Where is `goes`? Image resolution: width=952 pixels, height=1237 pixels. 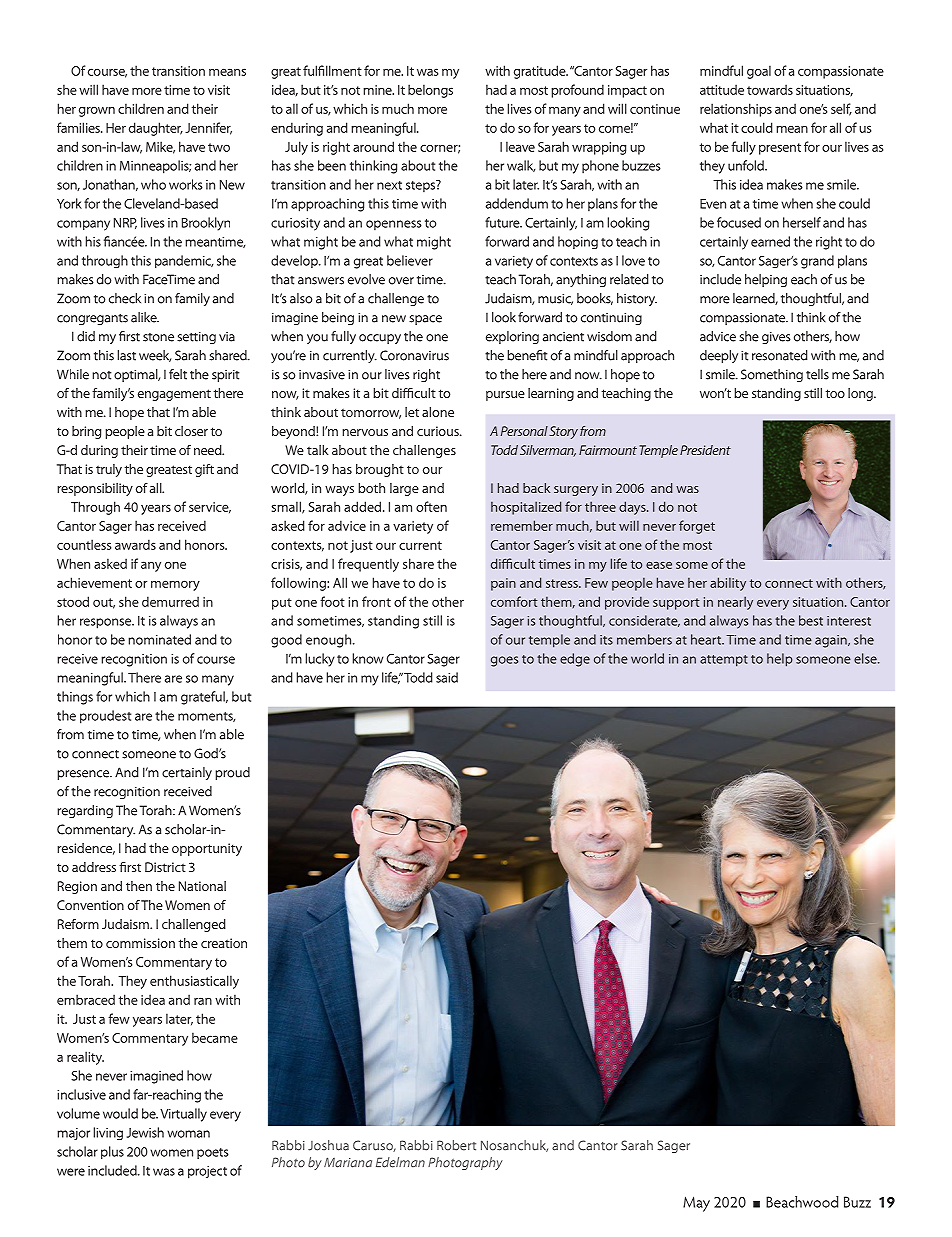
goes is located at coordinates (504, 661).
